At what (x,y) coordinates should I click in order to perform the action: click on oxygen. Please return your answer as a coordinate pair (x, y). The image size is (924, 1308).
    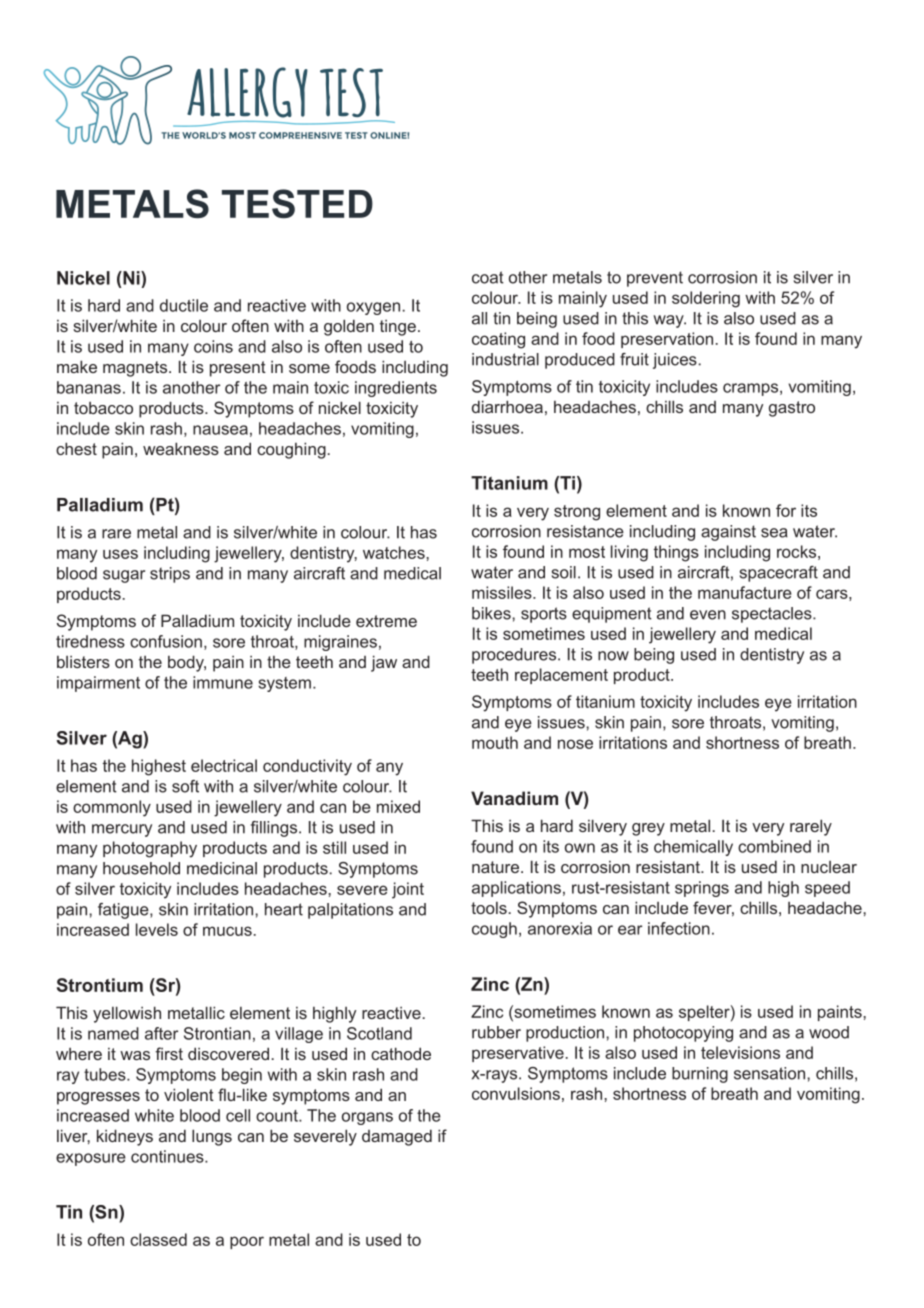
    Looking at the image, I should click on (373, 308).
